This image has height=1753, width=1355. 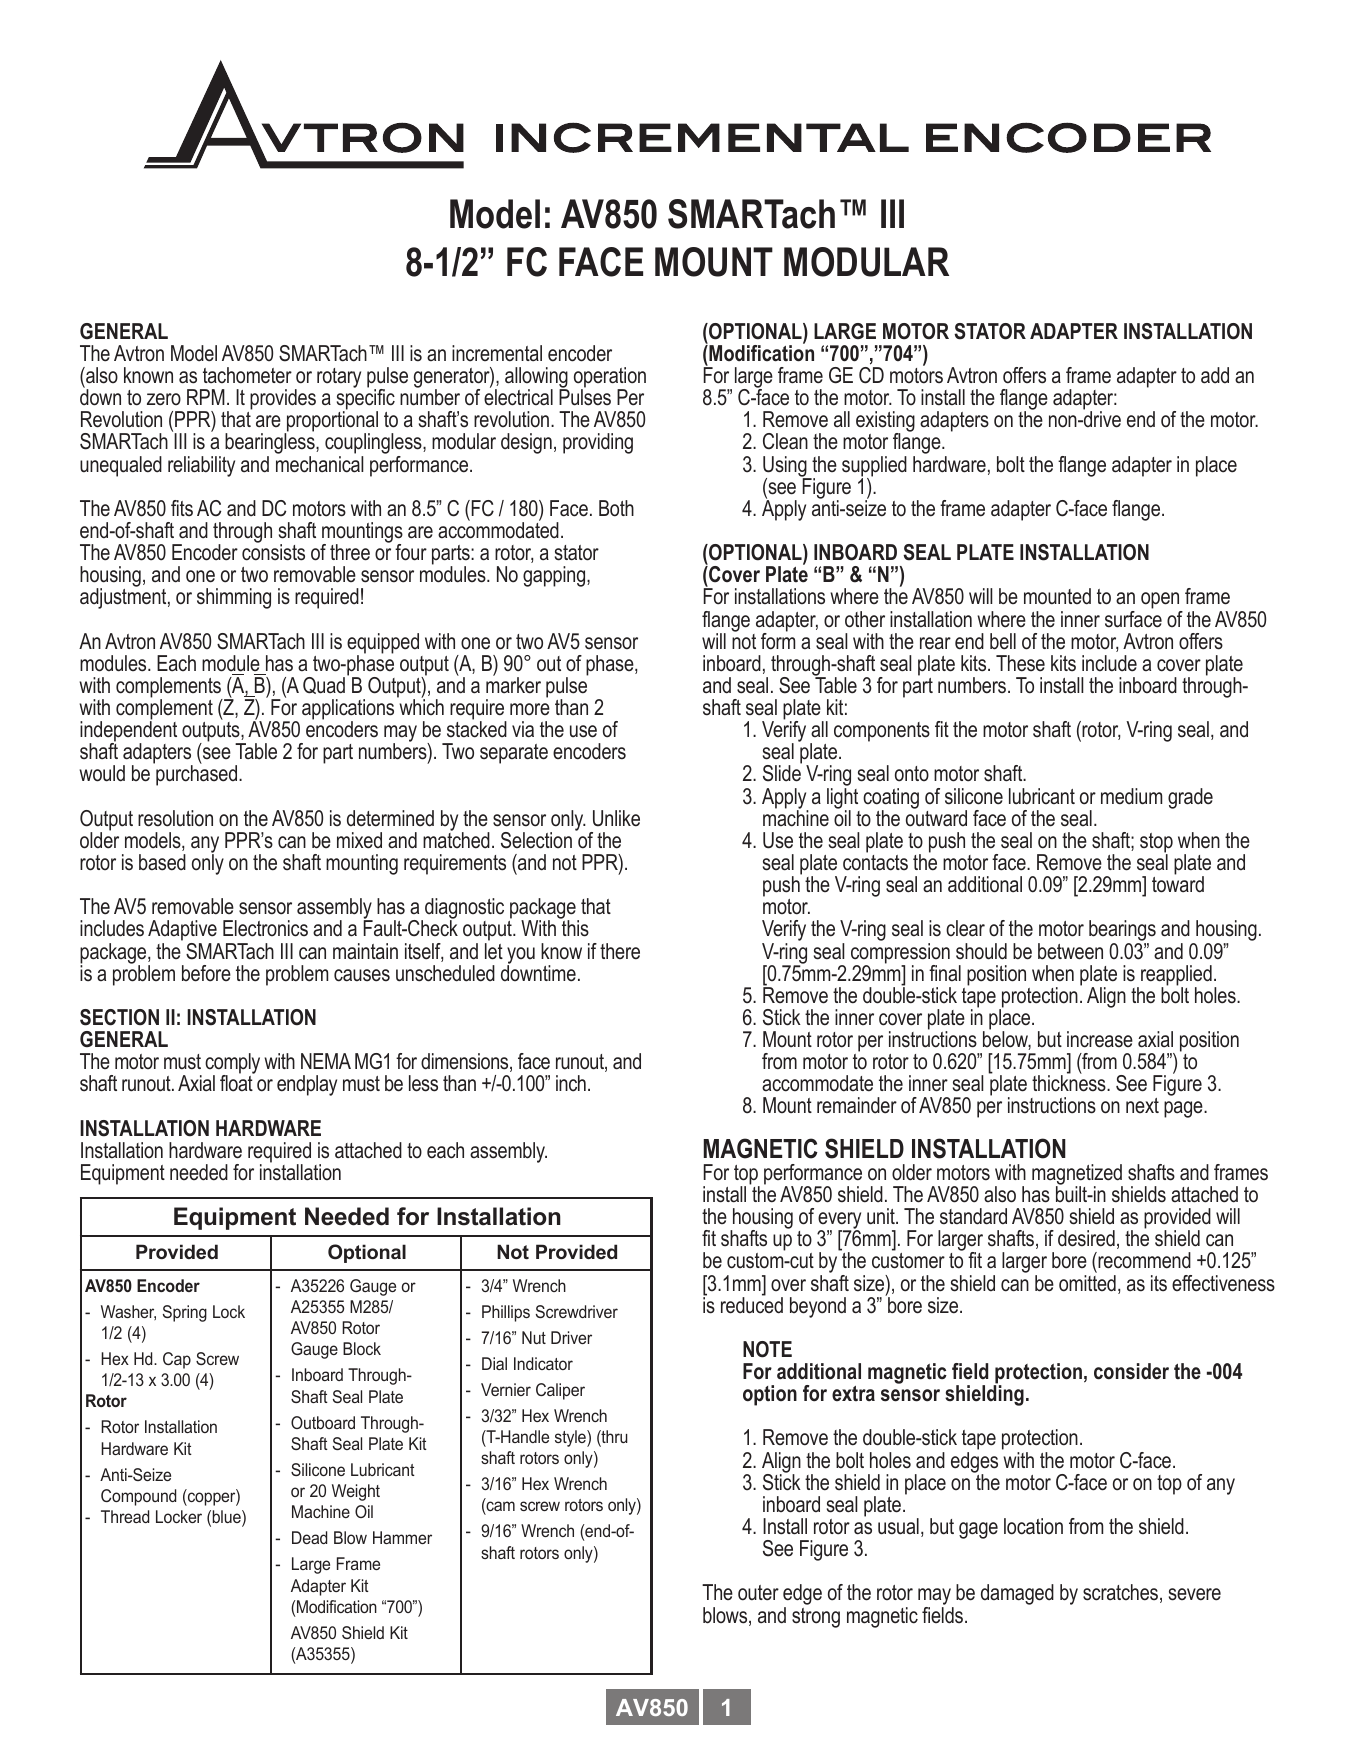 I want to click on thickness, so click(x=1070, y=1083).
